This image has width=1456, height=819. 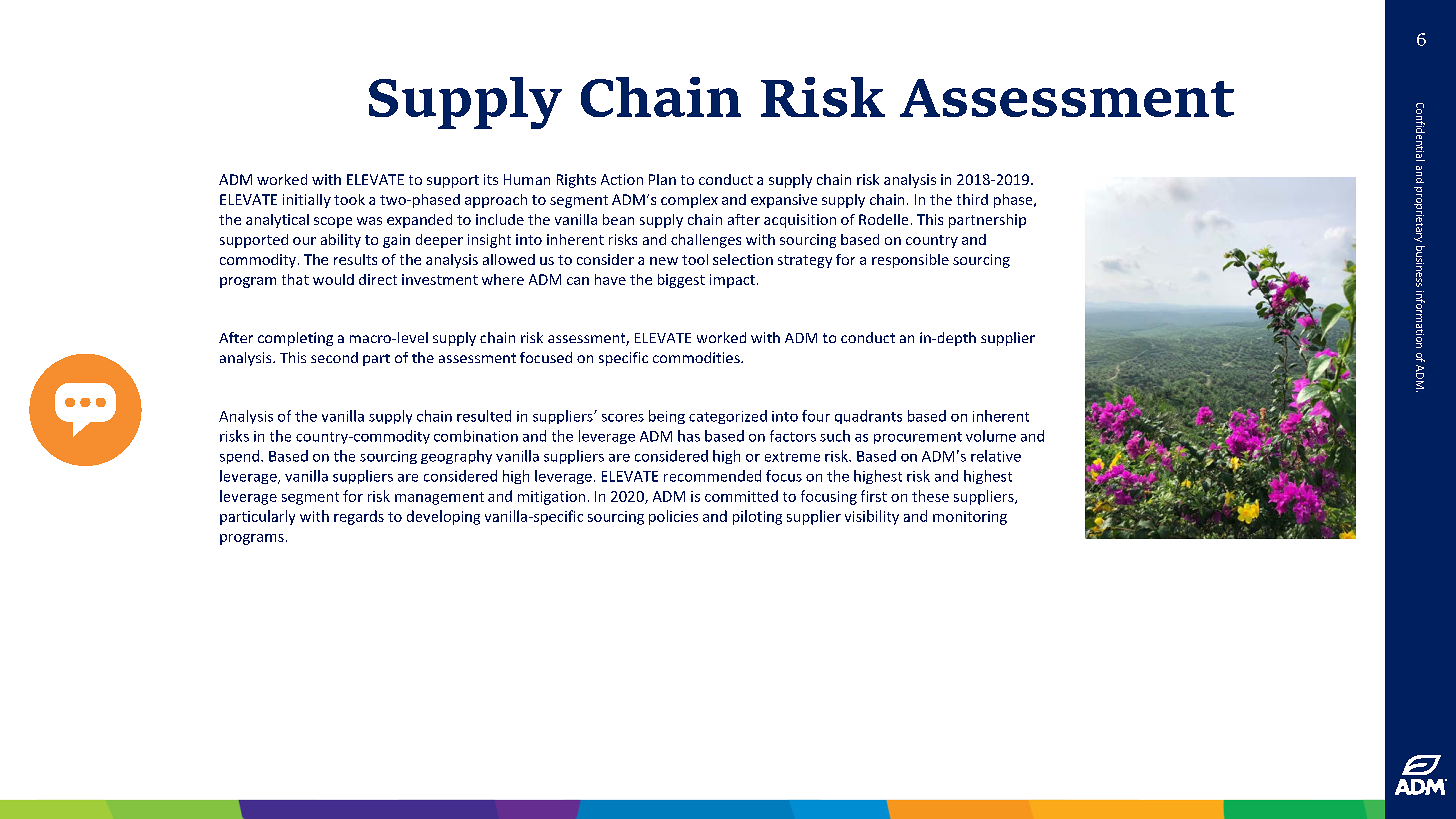 I want to click on quadrants, so click(x=868, y=417).
